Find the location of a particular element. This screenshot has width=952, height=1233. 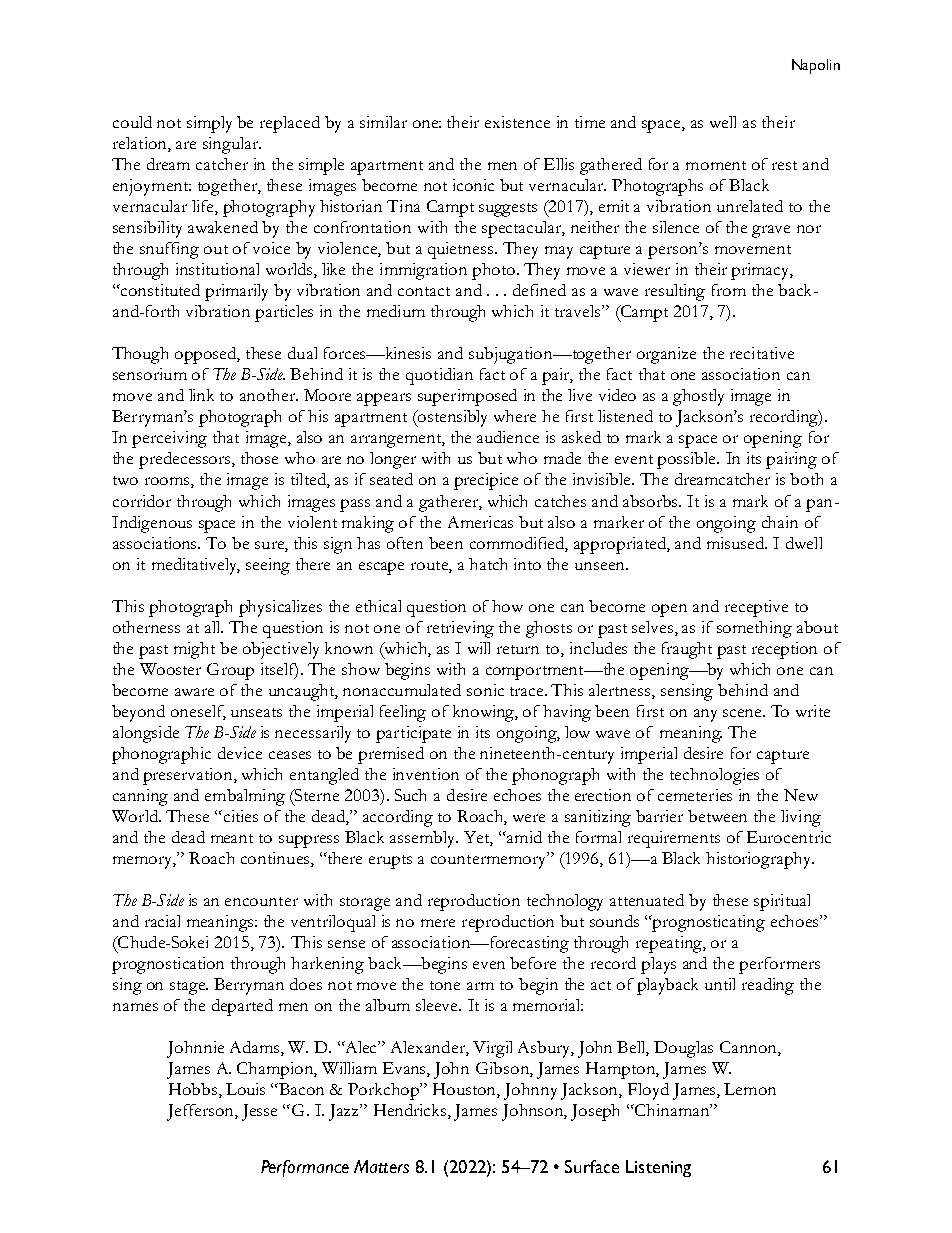

simply is located at coordinates (209, 124).
